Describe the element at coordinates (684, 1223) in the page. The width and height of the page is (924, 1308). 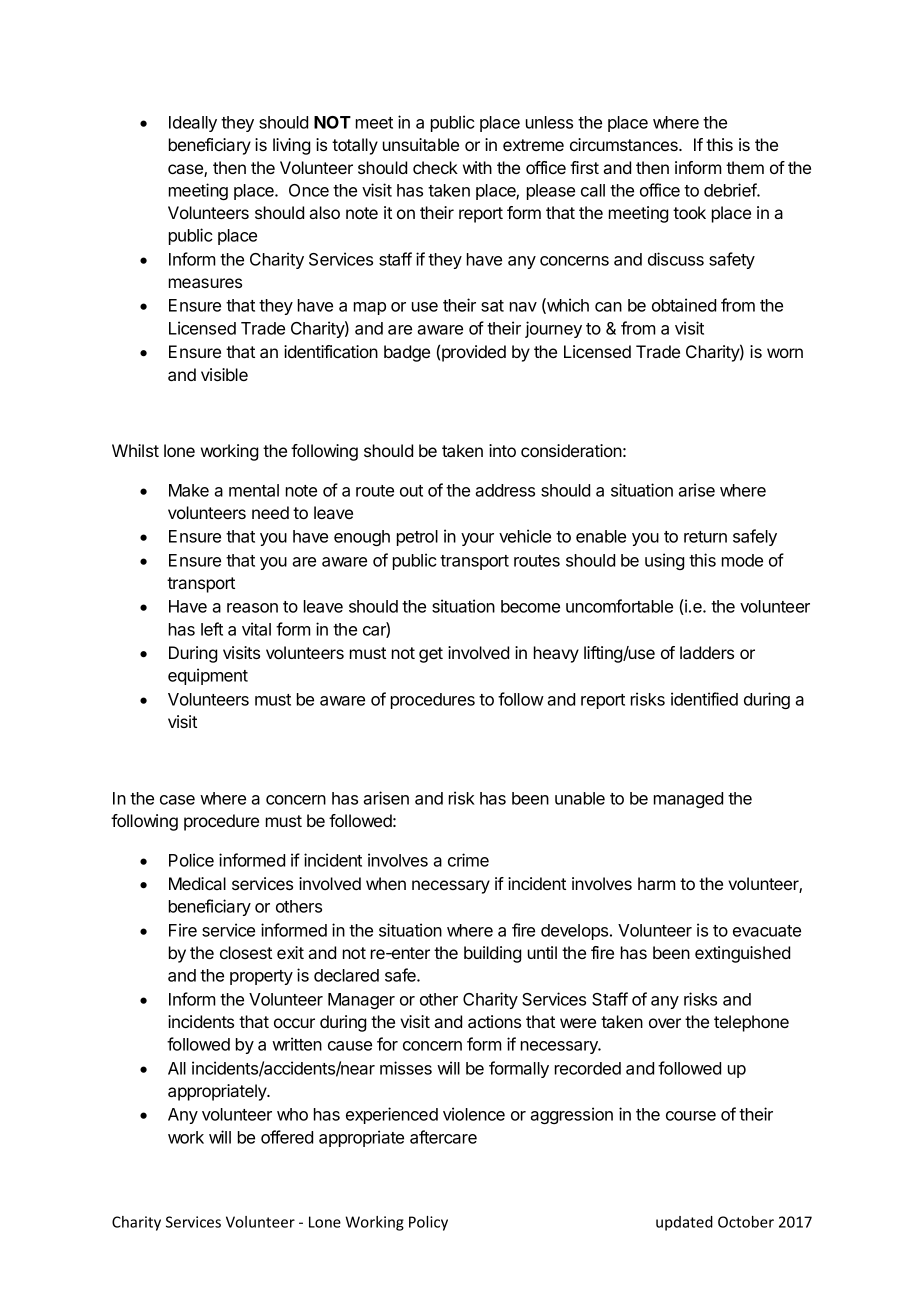
I see `updated` at that location.
